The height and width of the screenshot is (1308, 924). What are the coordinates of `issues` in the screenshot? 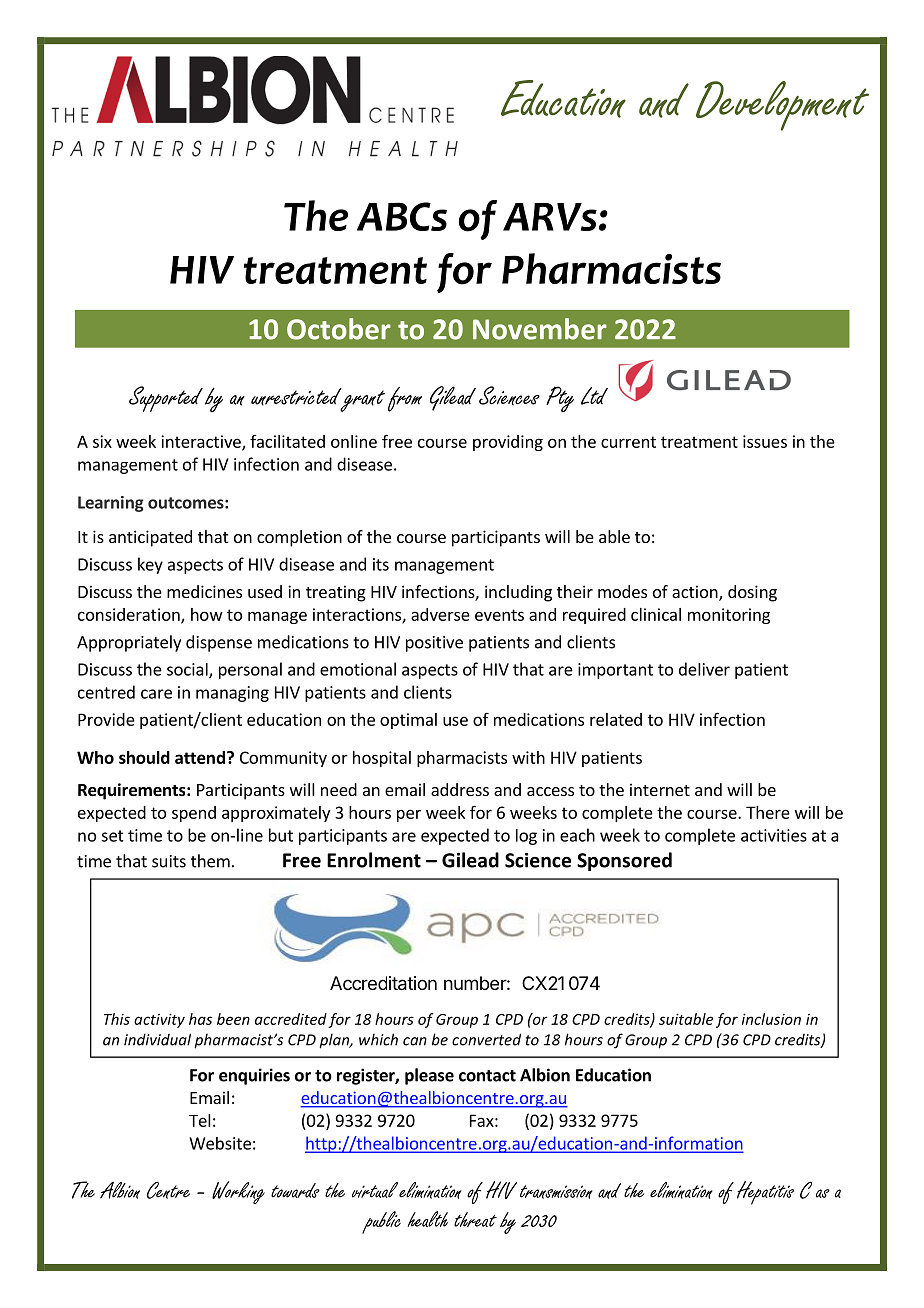 It's located at (765, 441).
